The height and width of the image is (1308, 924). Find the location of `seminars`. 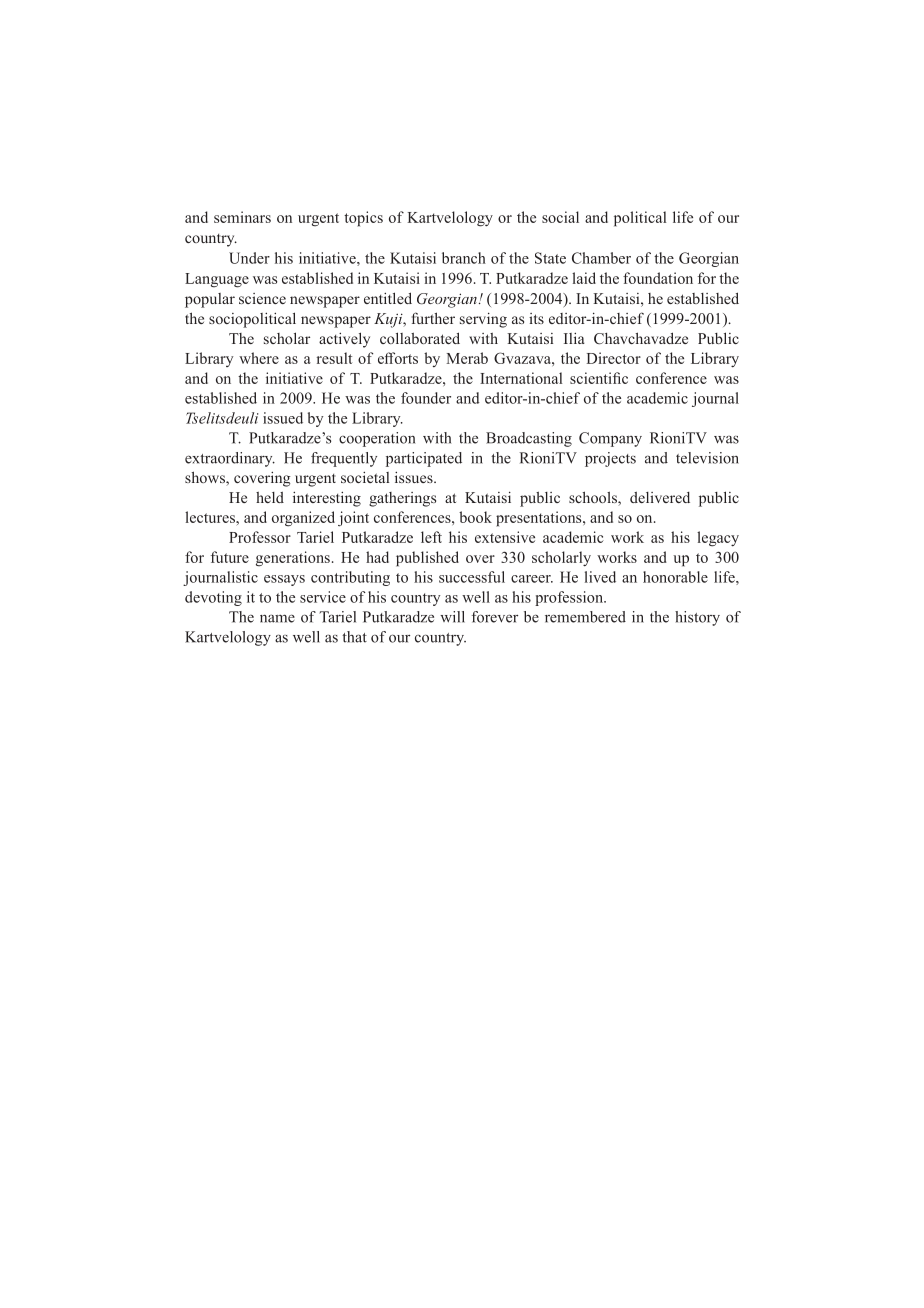

seminars is located at coordinates (242, 217).
